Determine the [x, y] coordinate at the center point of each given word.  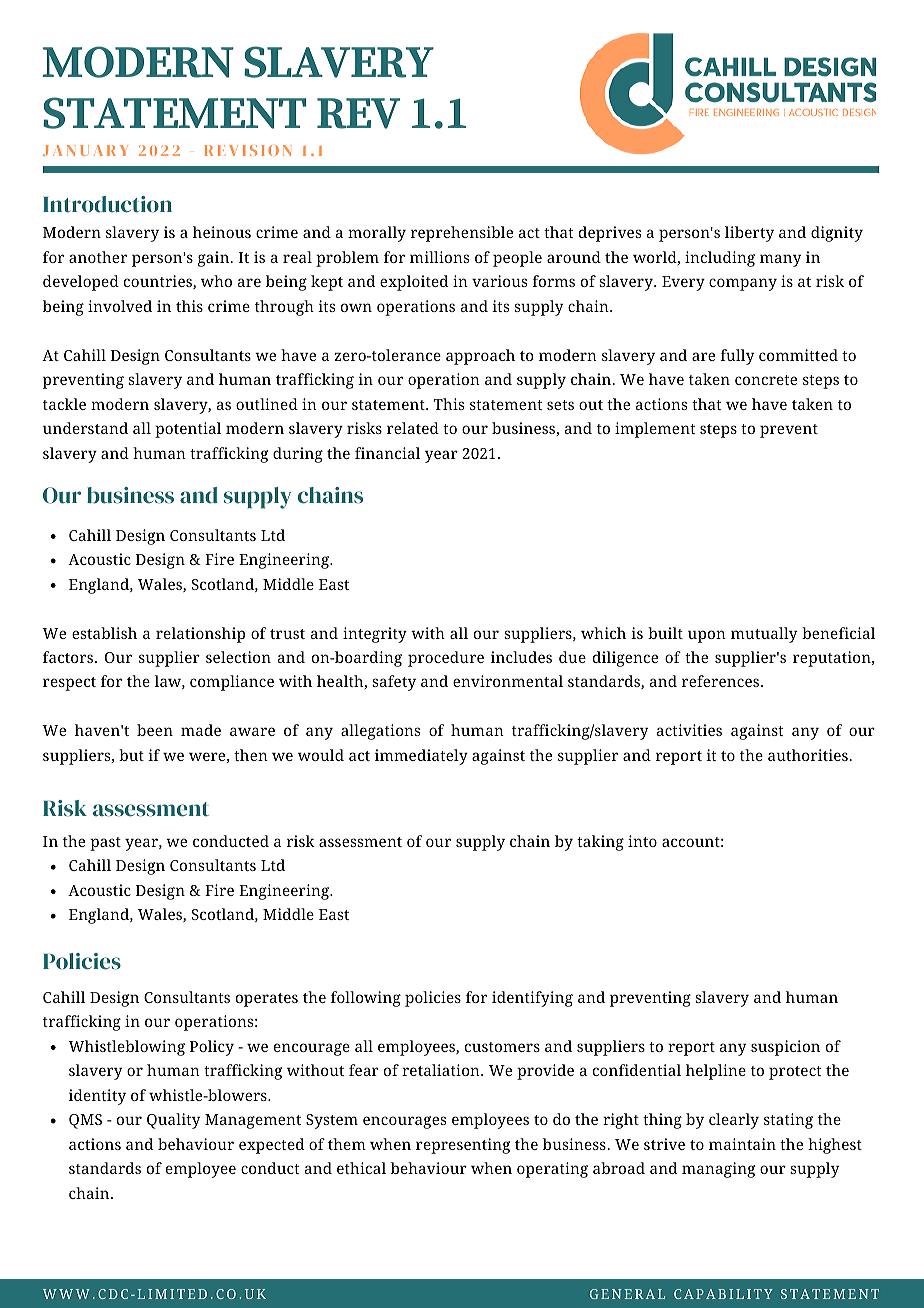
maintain [742, 1144]
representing [463, 1146]
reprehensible [462, 234]
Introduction [107, 204]
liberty [749, 234]
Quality [173, 1121]
